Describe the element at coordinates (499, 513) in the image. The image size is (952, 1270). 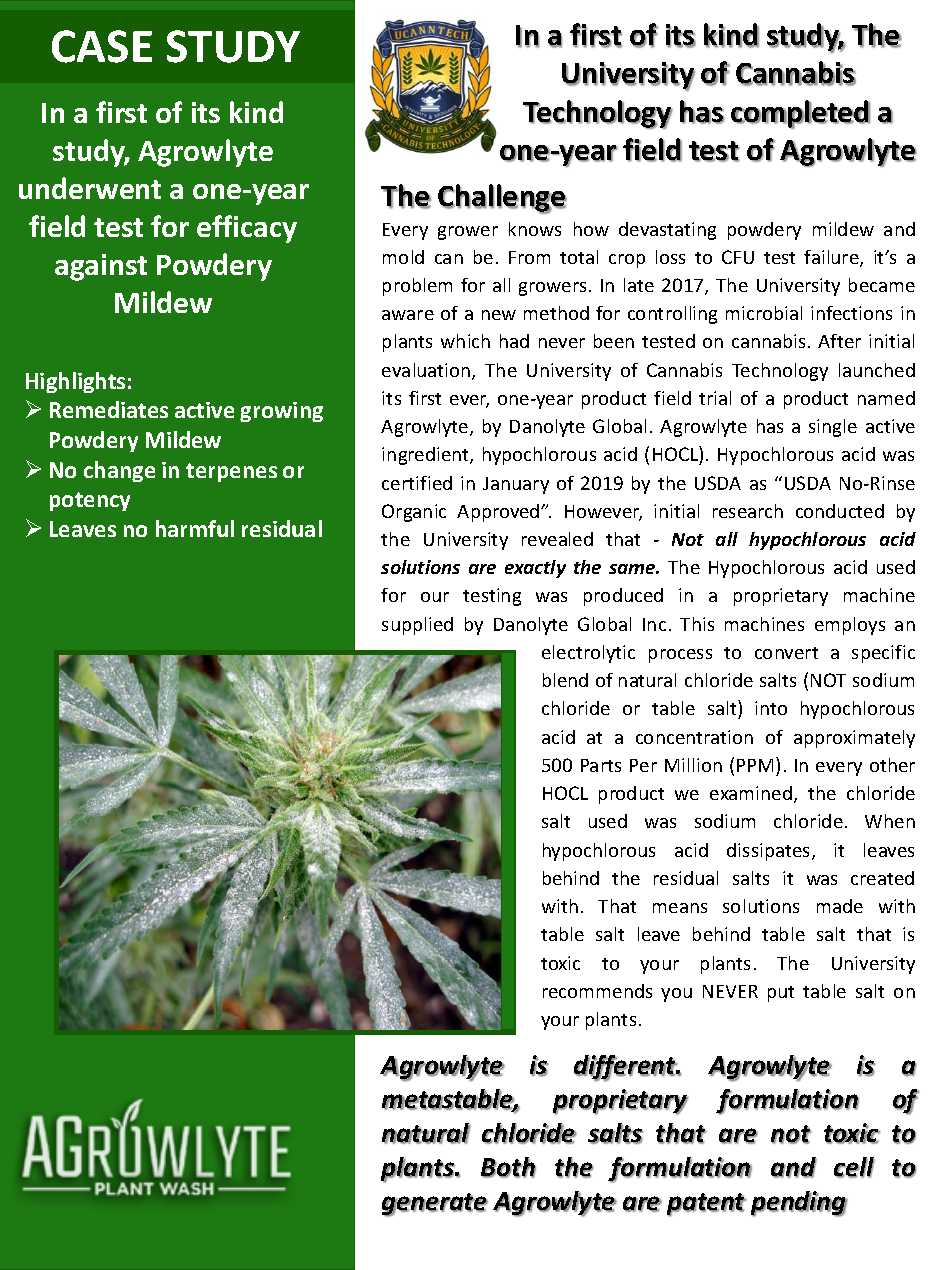
I see `Approved` at that location.
